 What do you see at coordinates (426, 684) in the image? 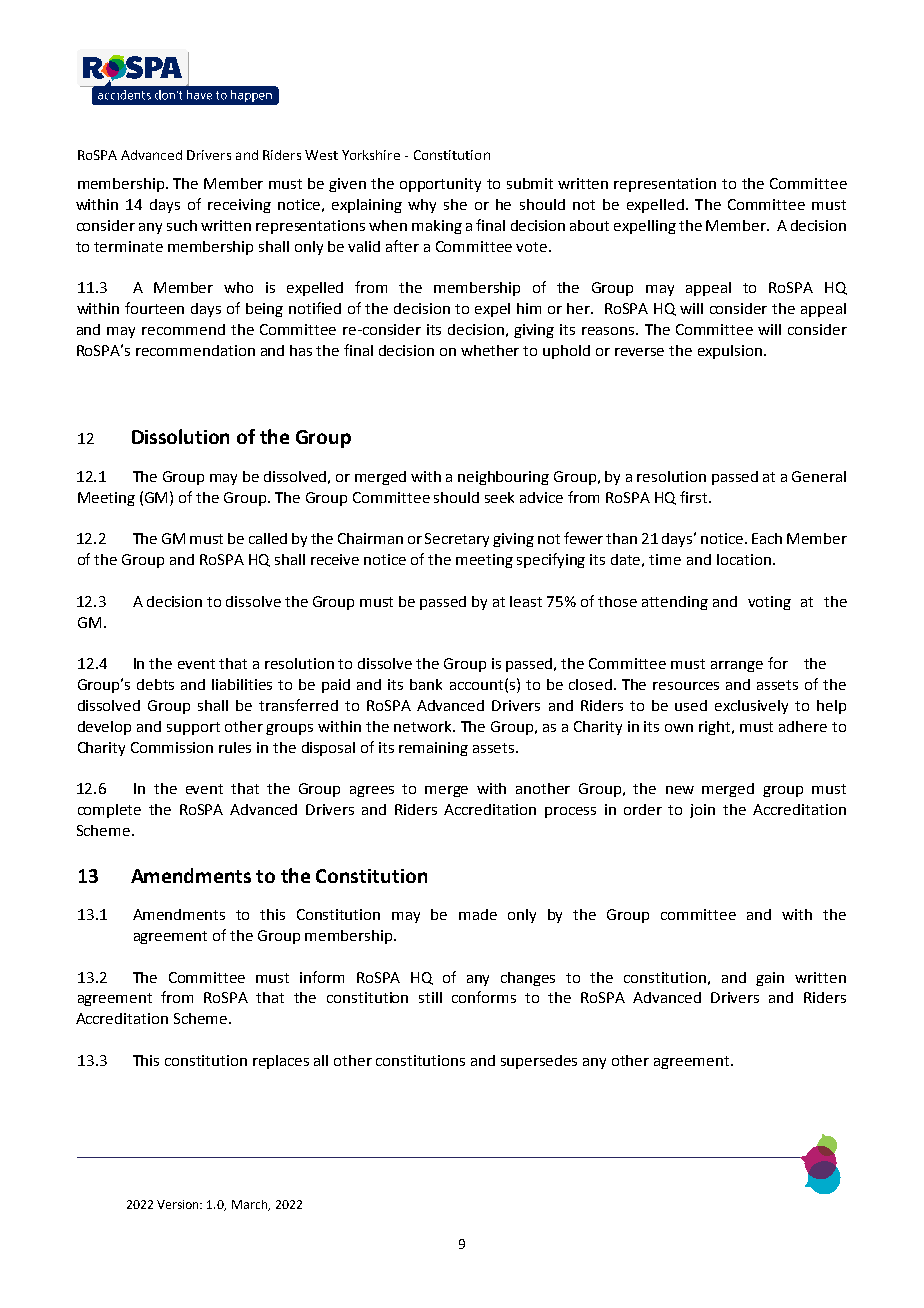
I see `bank` at bounding box center [426, 684].
